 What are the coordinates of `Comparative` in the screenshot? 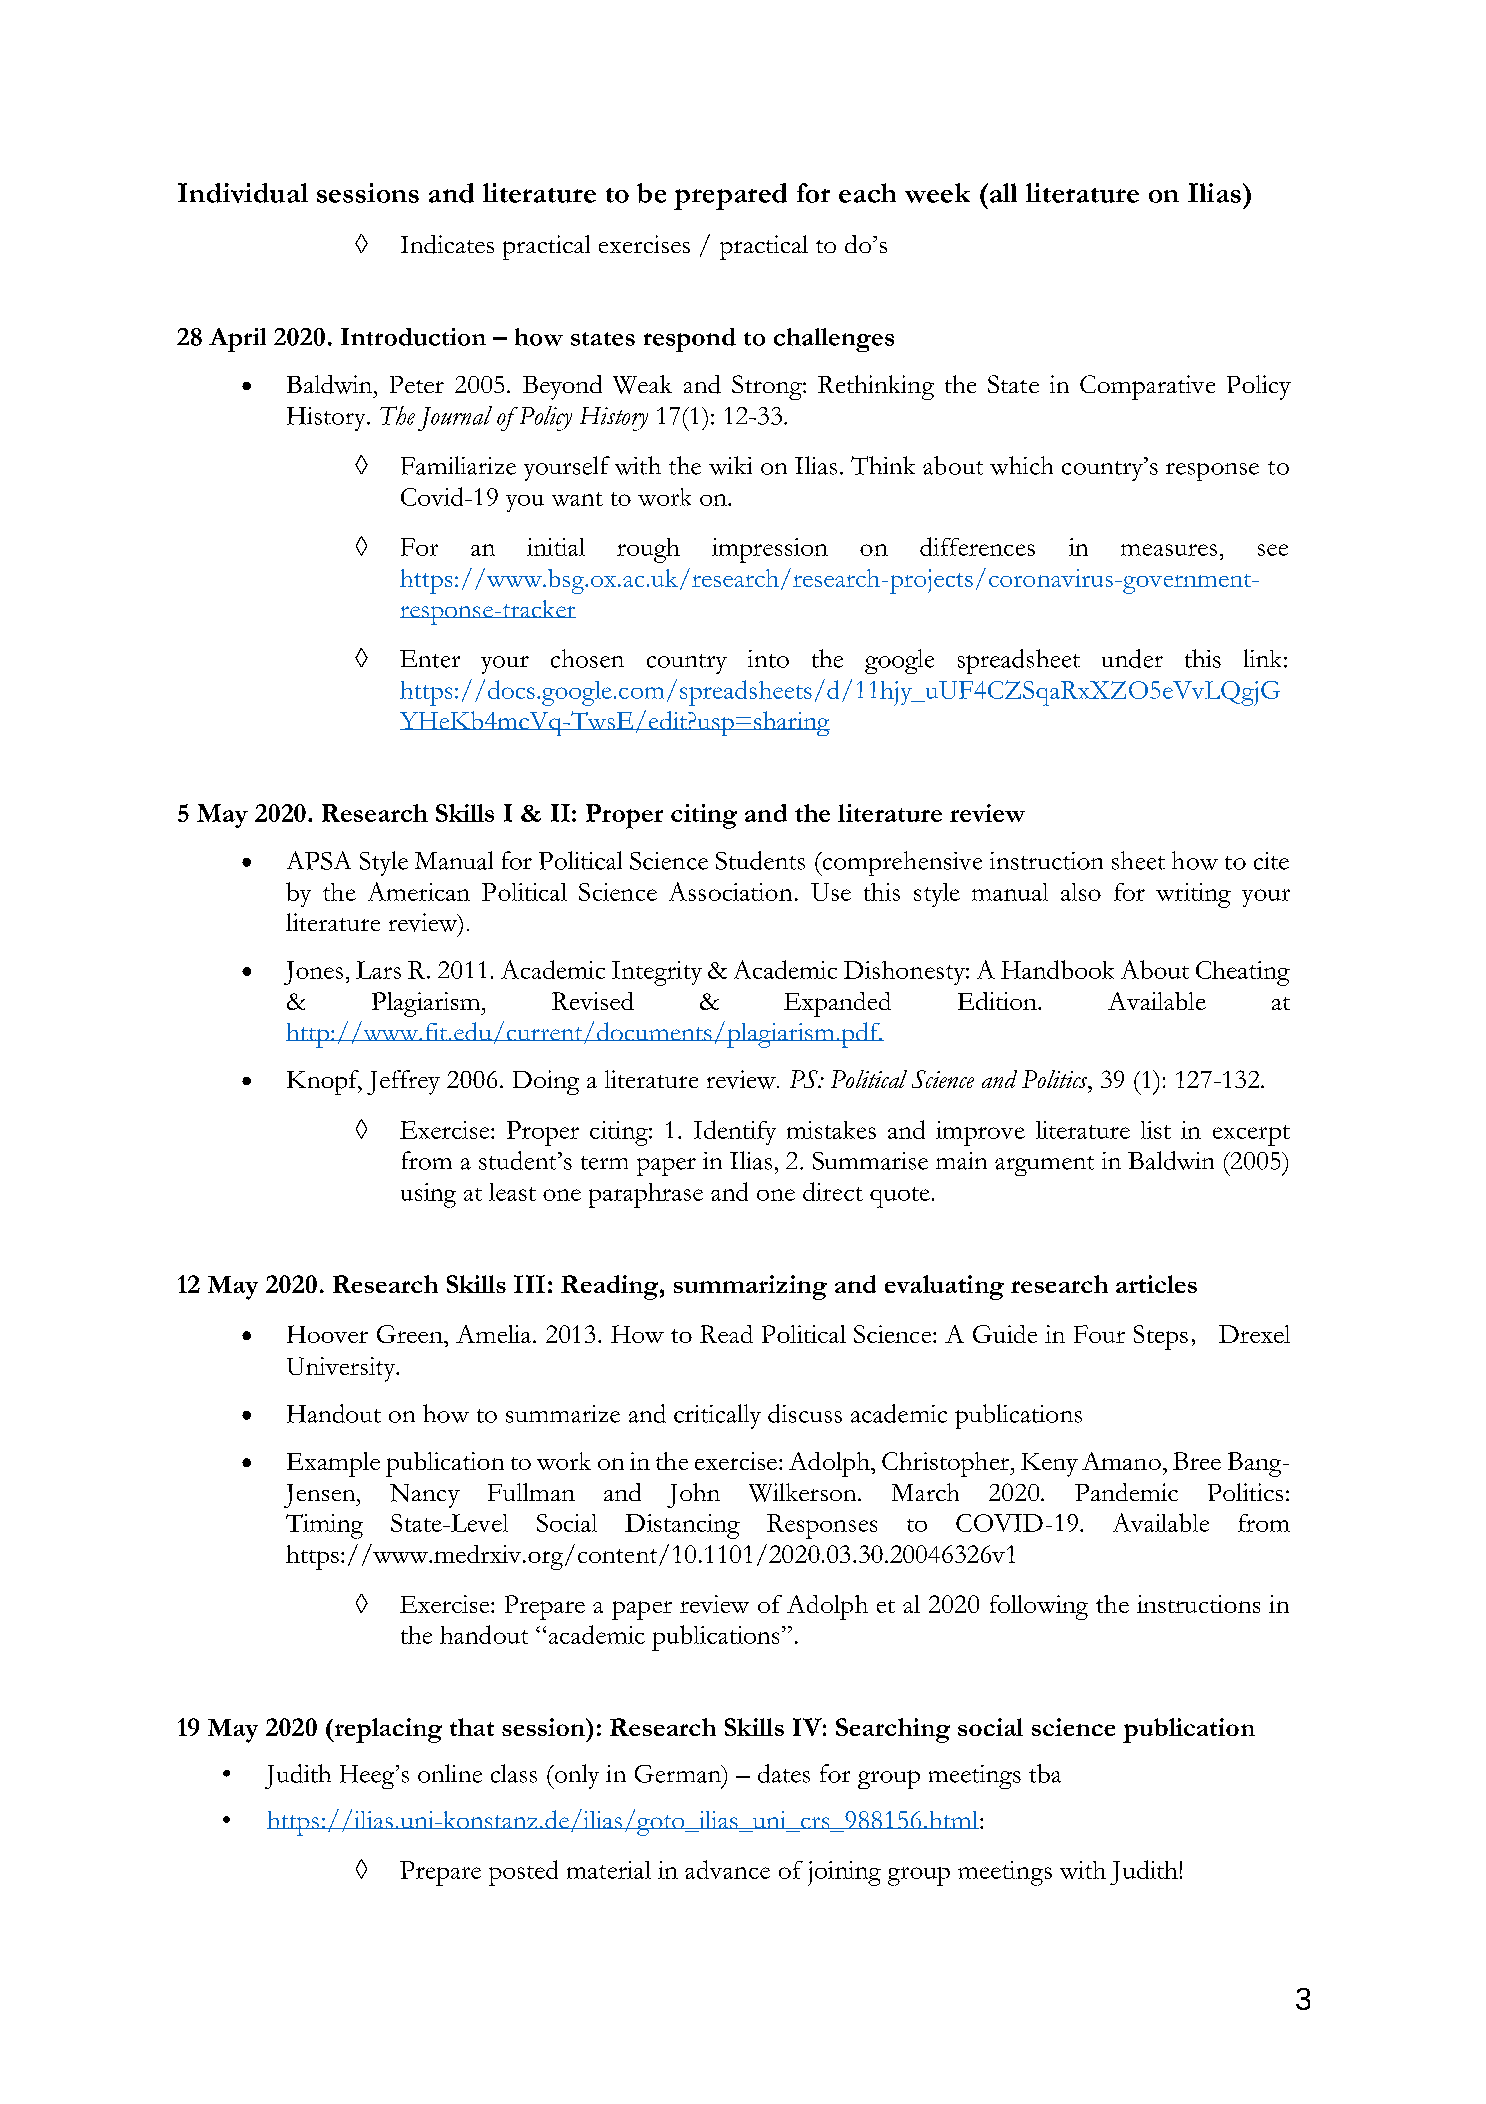 It's located at (1147, 387).
